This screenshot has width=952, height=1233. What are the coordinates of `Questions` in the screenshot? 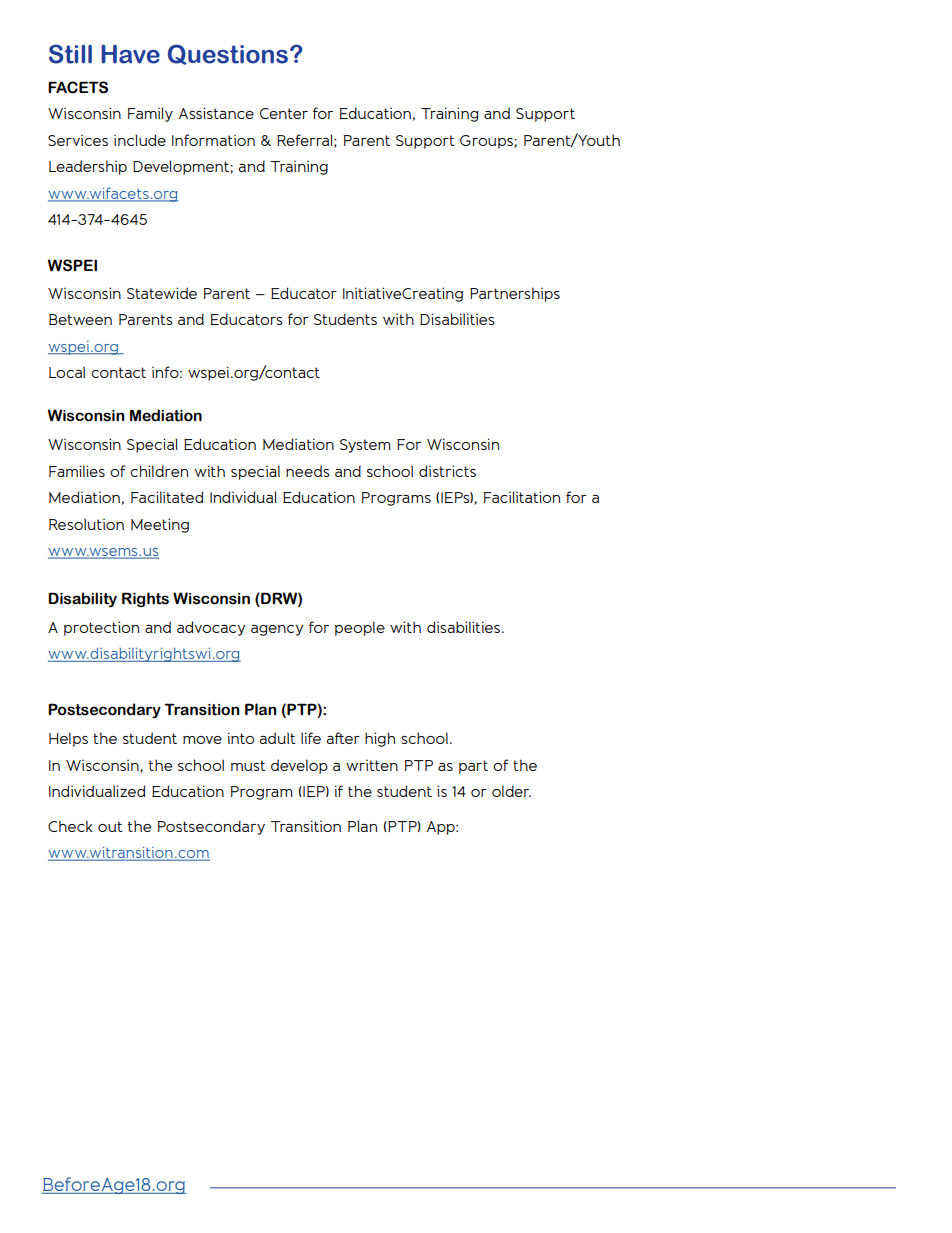 It's located at (228, 54).
